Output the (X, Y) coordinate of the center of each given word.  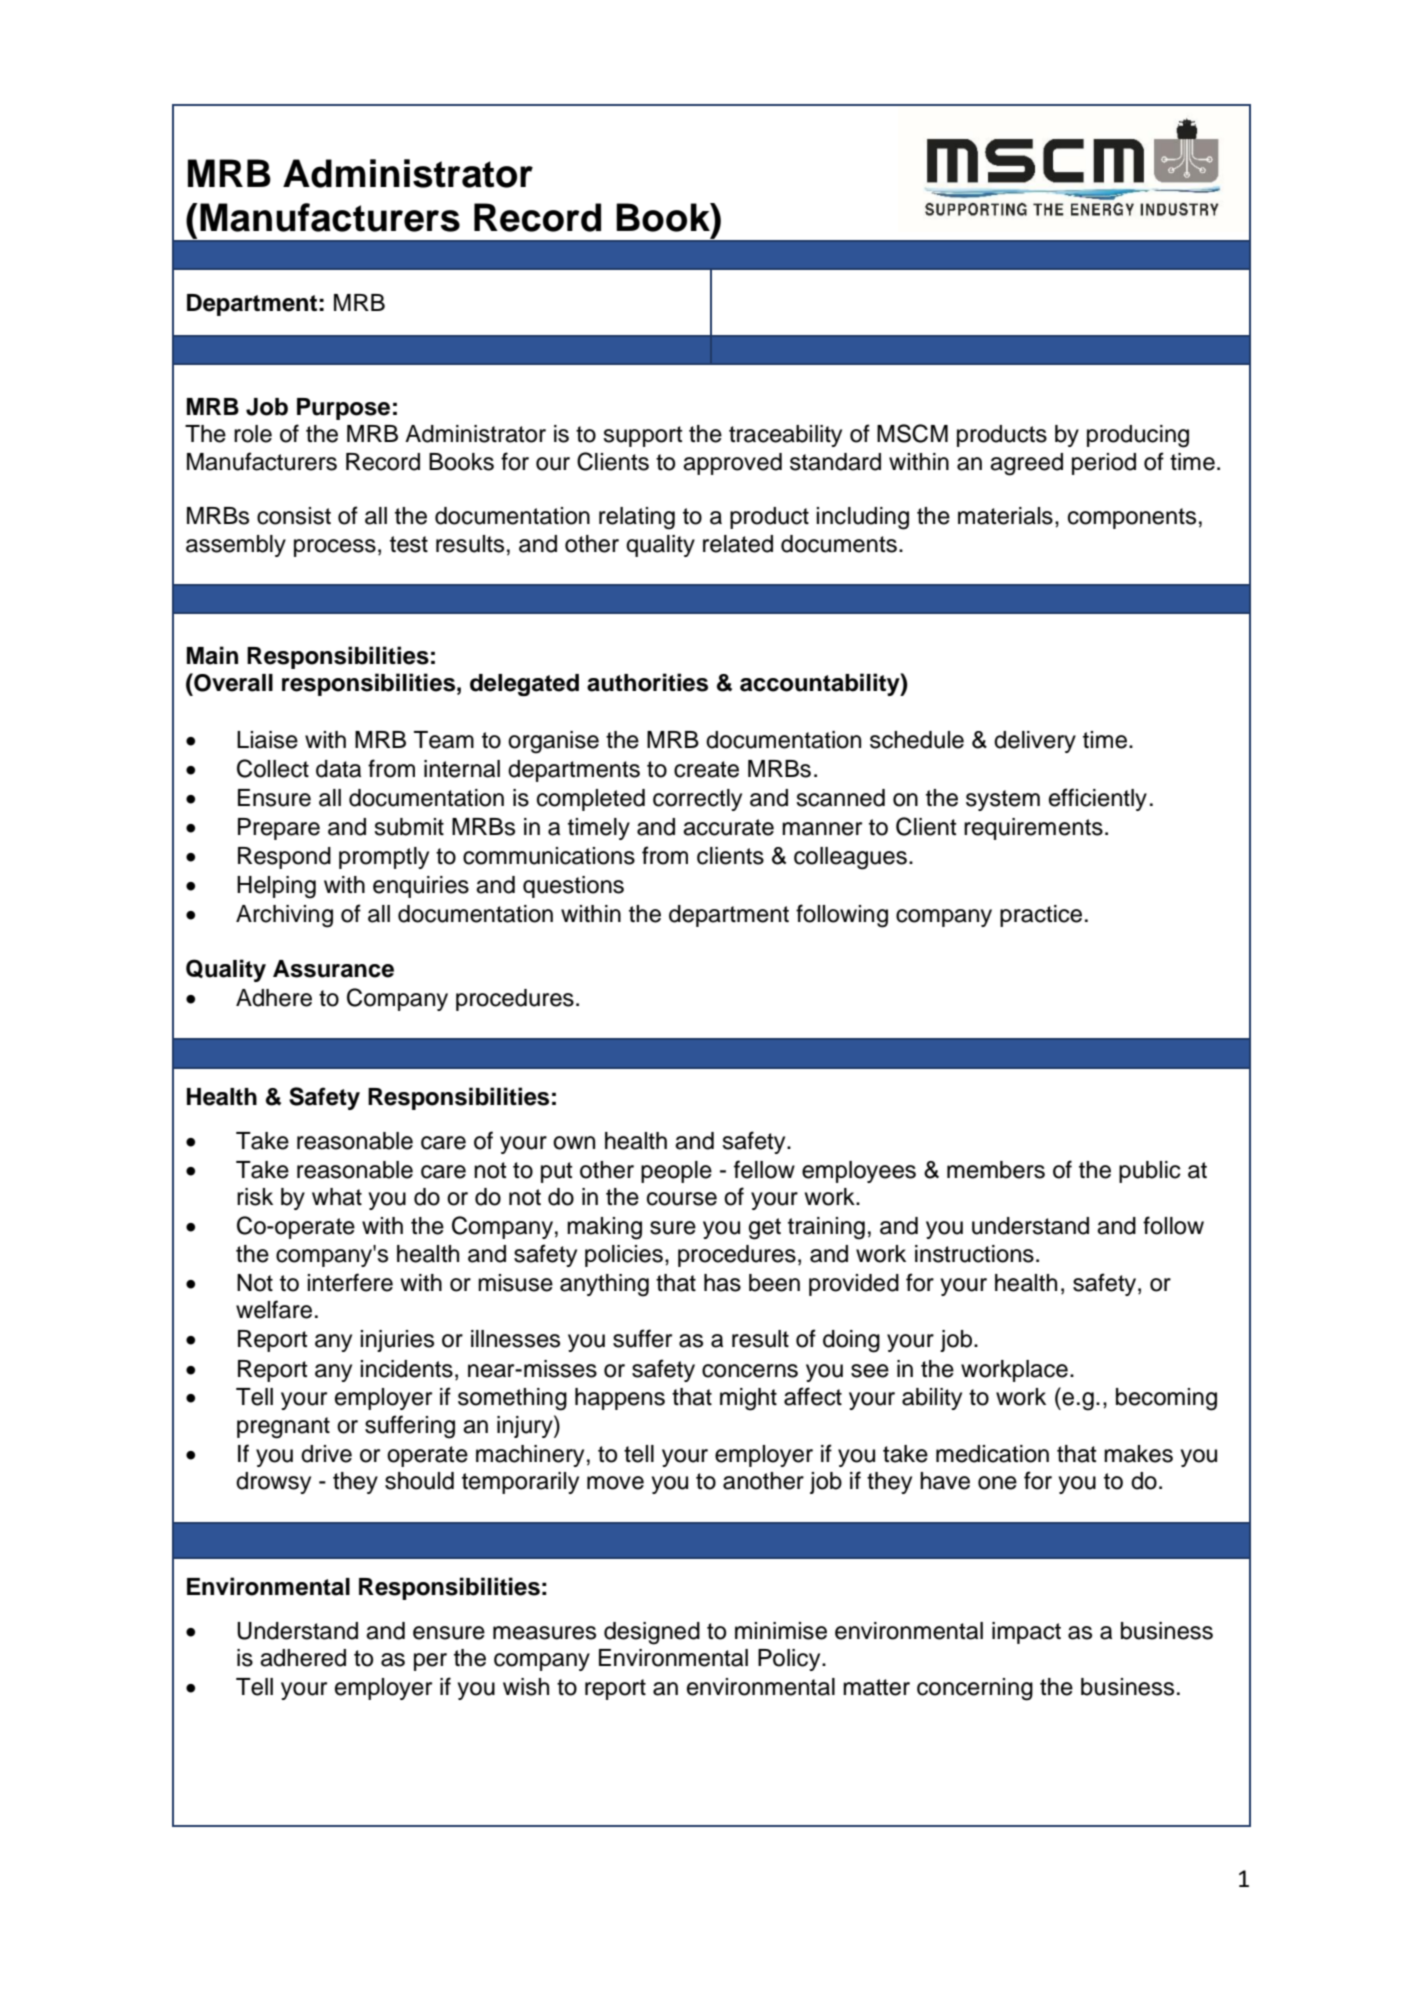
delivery (1035, 742)
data (338, 769)
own (574, 1143)
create (706, 769)
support (643, 436)
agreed (1026, 464)
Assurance (333, 969)
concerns (750, 1371)
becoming (1166, 1399)
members (996, 1170)
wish (526, 1687)
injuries (397, 1341)
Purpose (343, 409)
